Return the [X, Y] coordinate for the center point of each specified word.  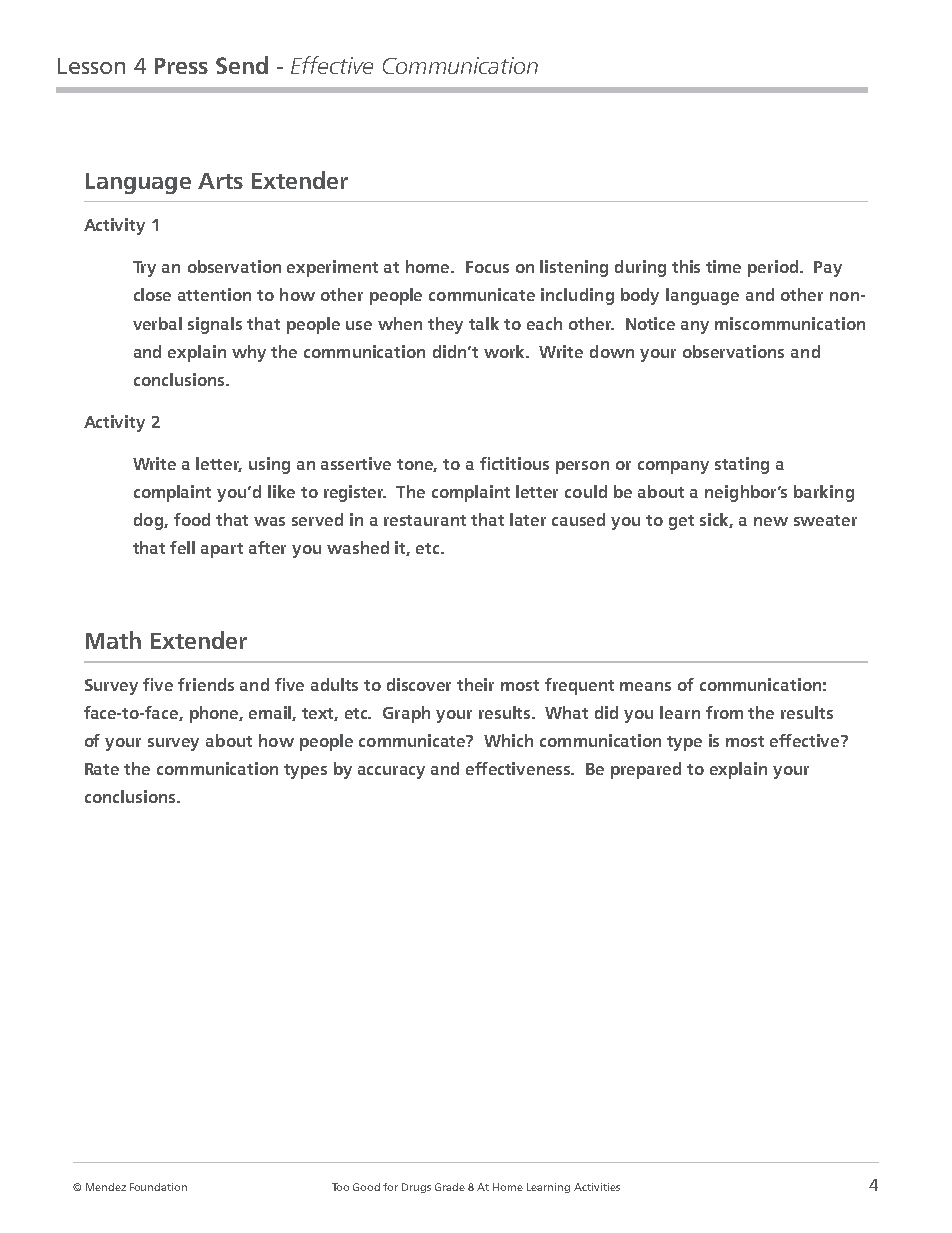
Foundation [158, 1187]
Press [181, 66]
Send [242, 65]
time [723, 266]
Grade [450, 1187]
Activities [597, 1187]
